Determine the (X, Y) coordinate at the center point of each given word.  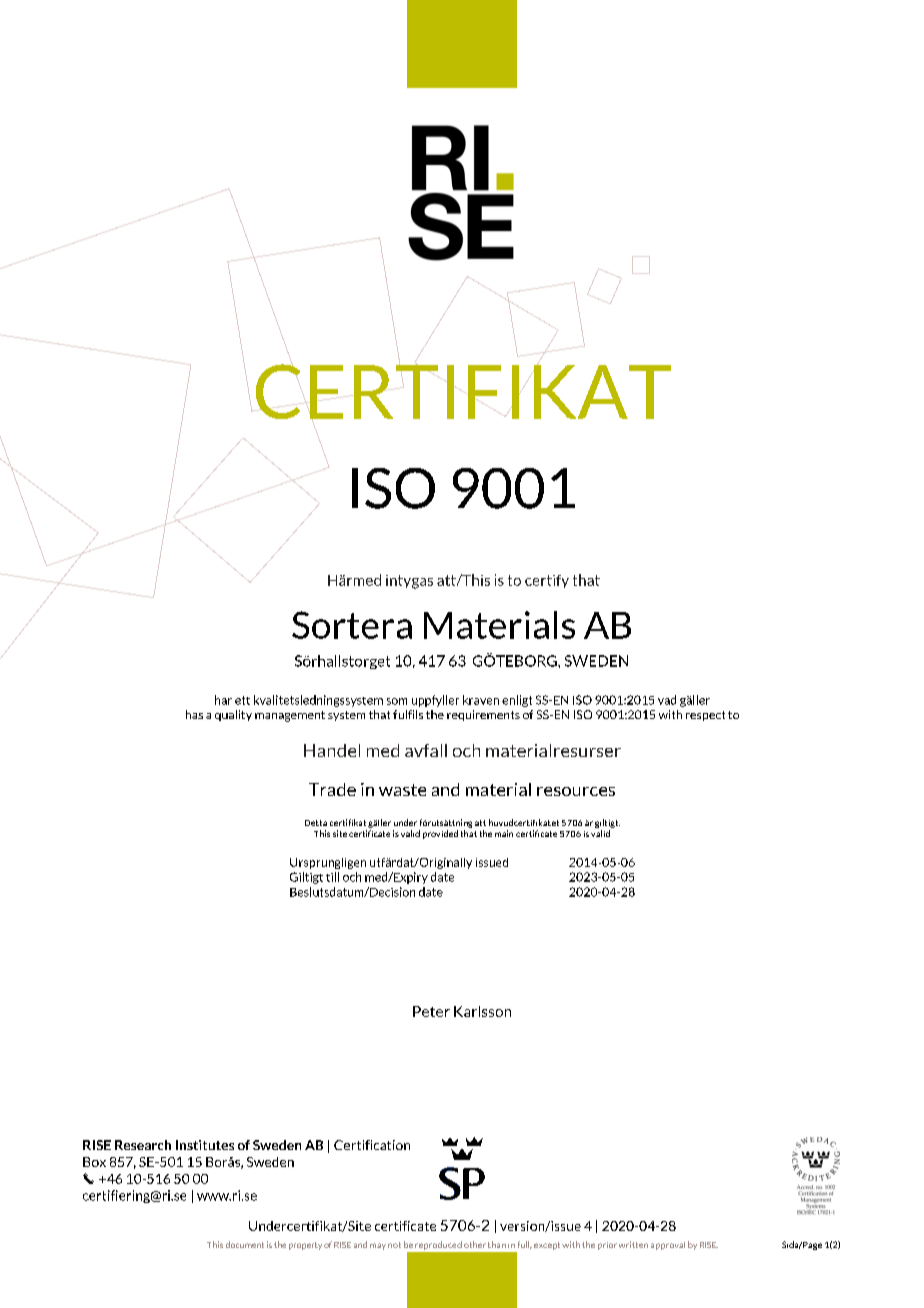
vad (667, 700)
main (504, 833)
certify (547, 581)
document (245, 1244)
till (332, 877)
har (223, 700)
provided (440, 834)
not (394, 1245)
